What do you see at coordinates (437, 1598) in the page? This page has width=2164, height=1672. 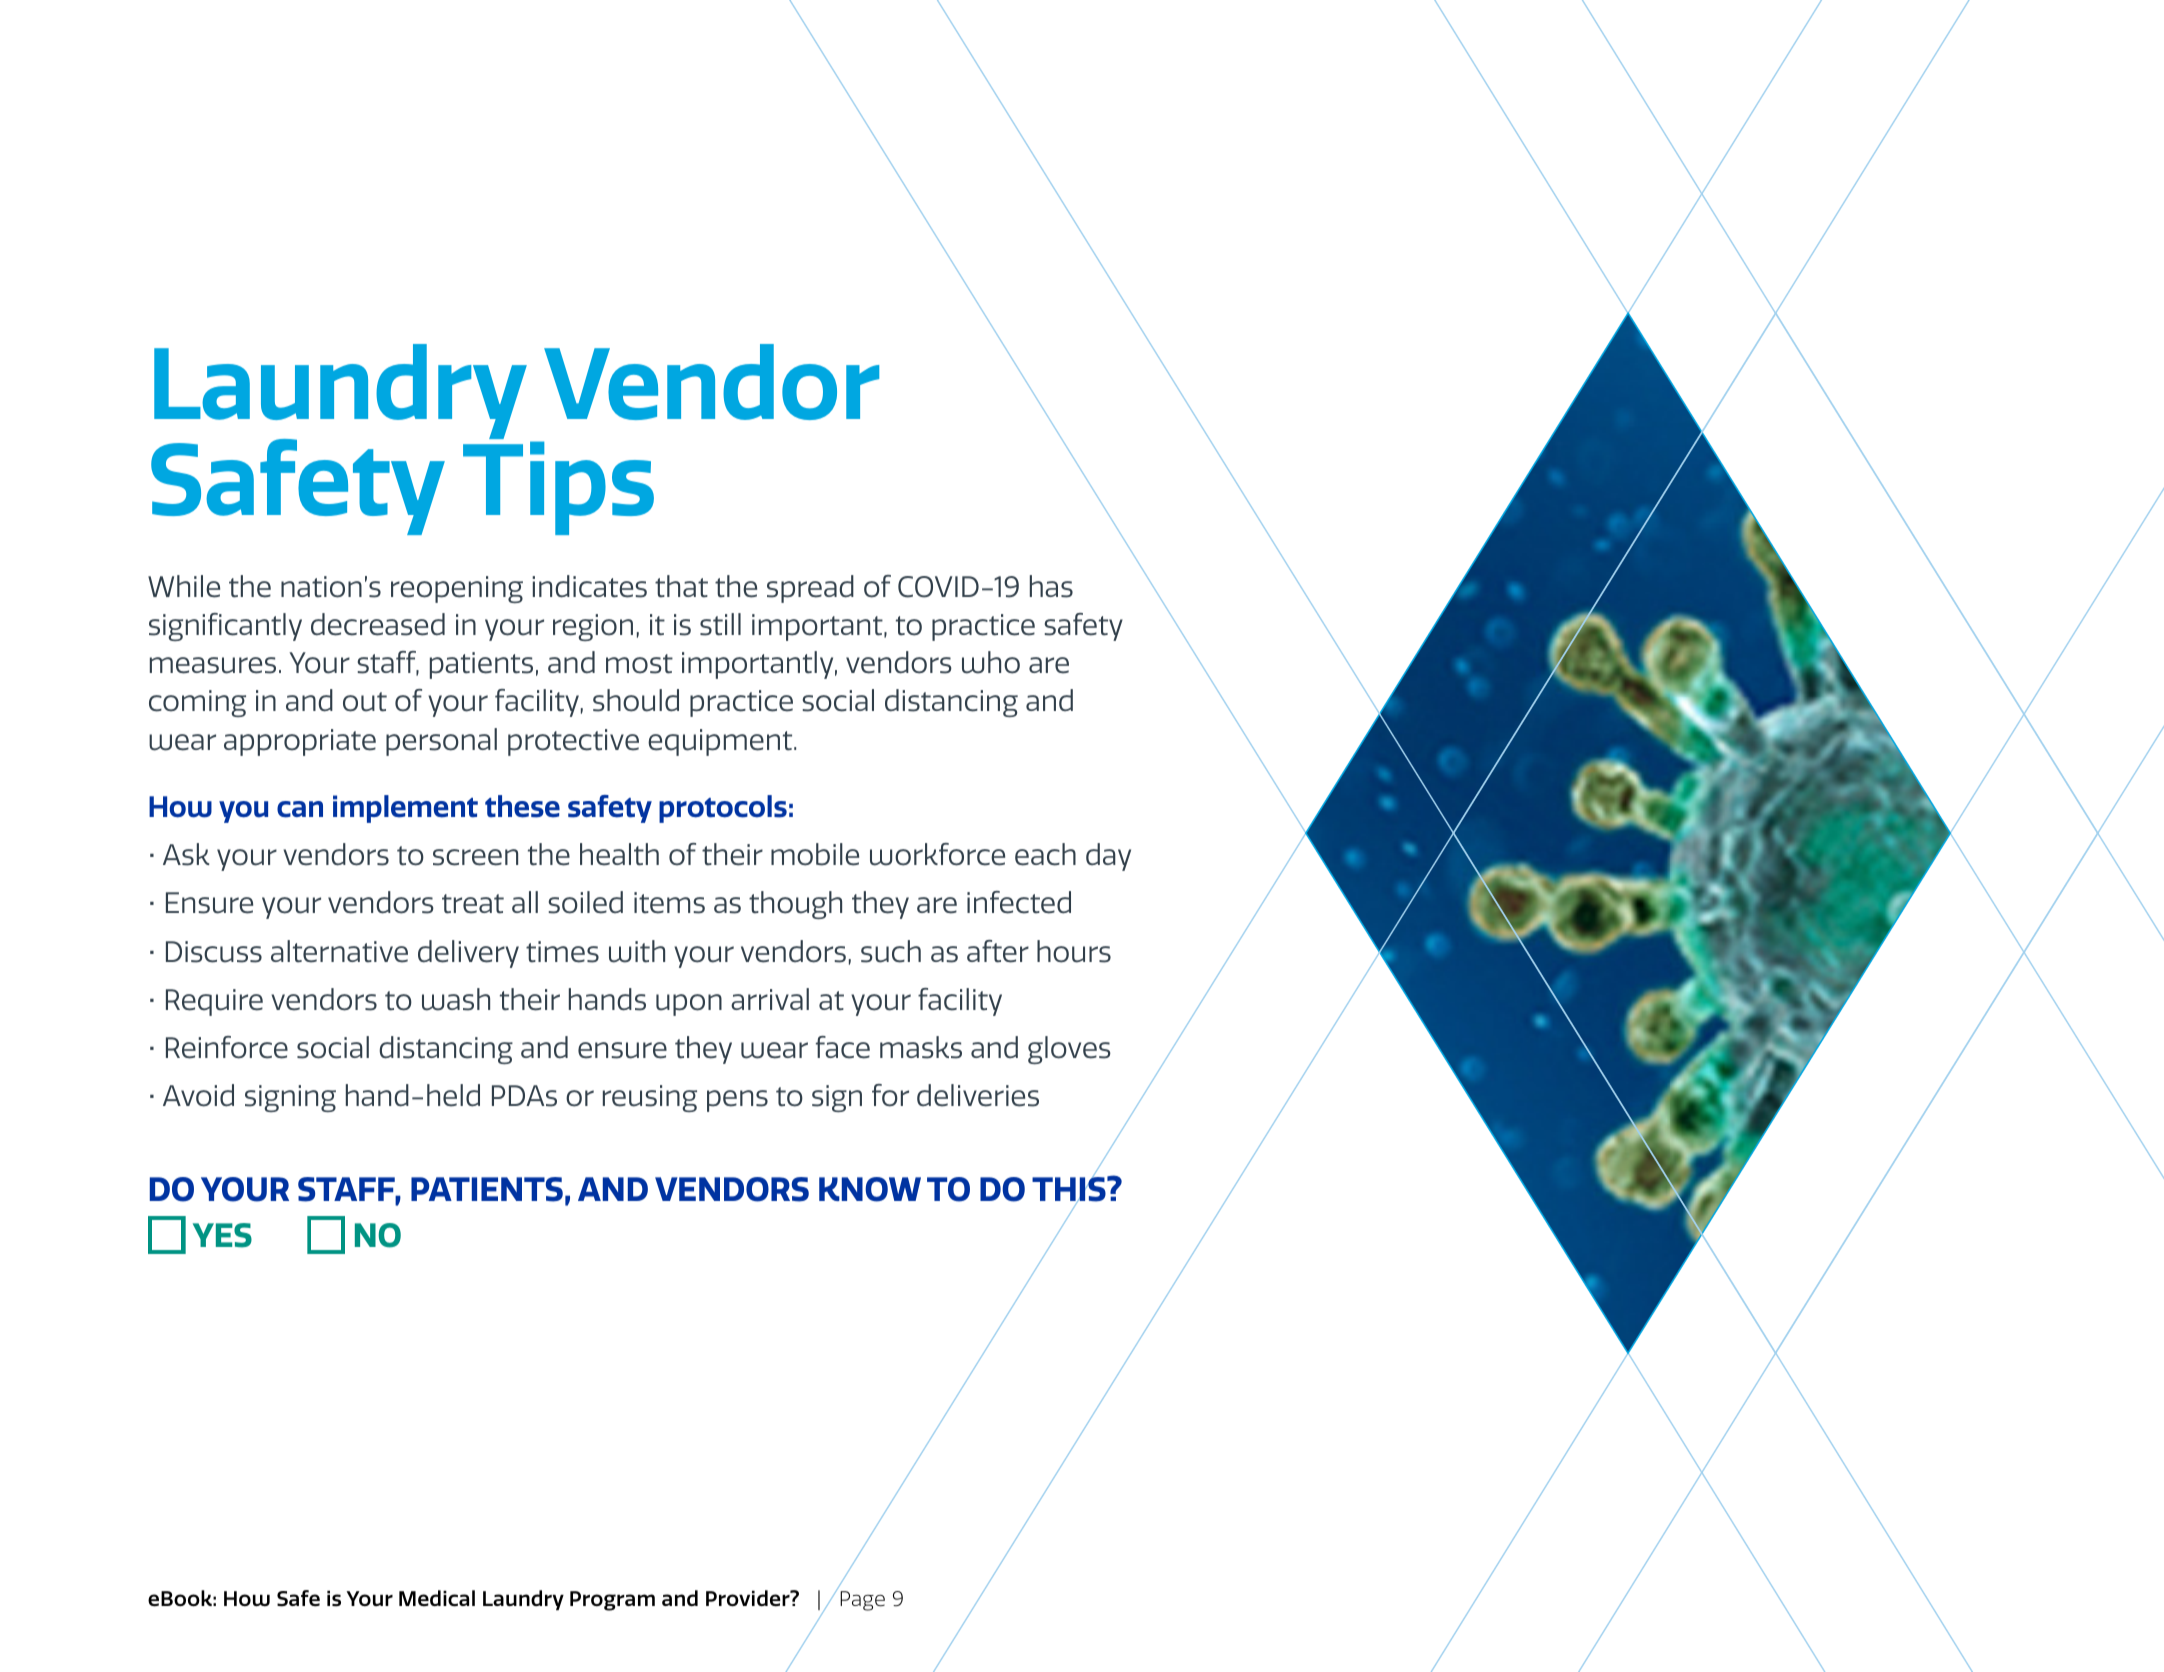 I see `Medical` at bounding box center [437, 1598].
